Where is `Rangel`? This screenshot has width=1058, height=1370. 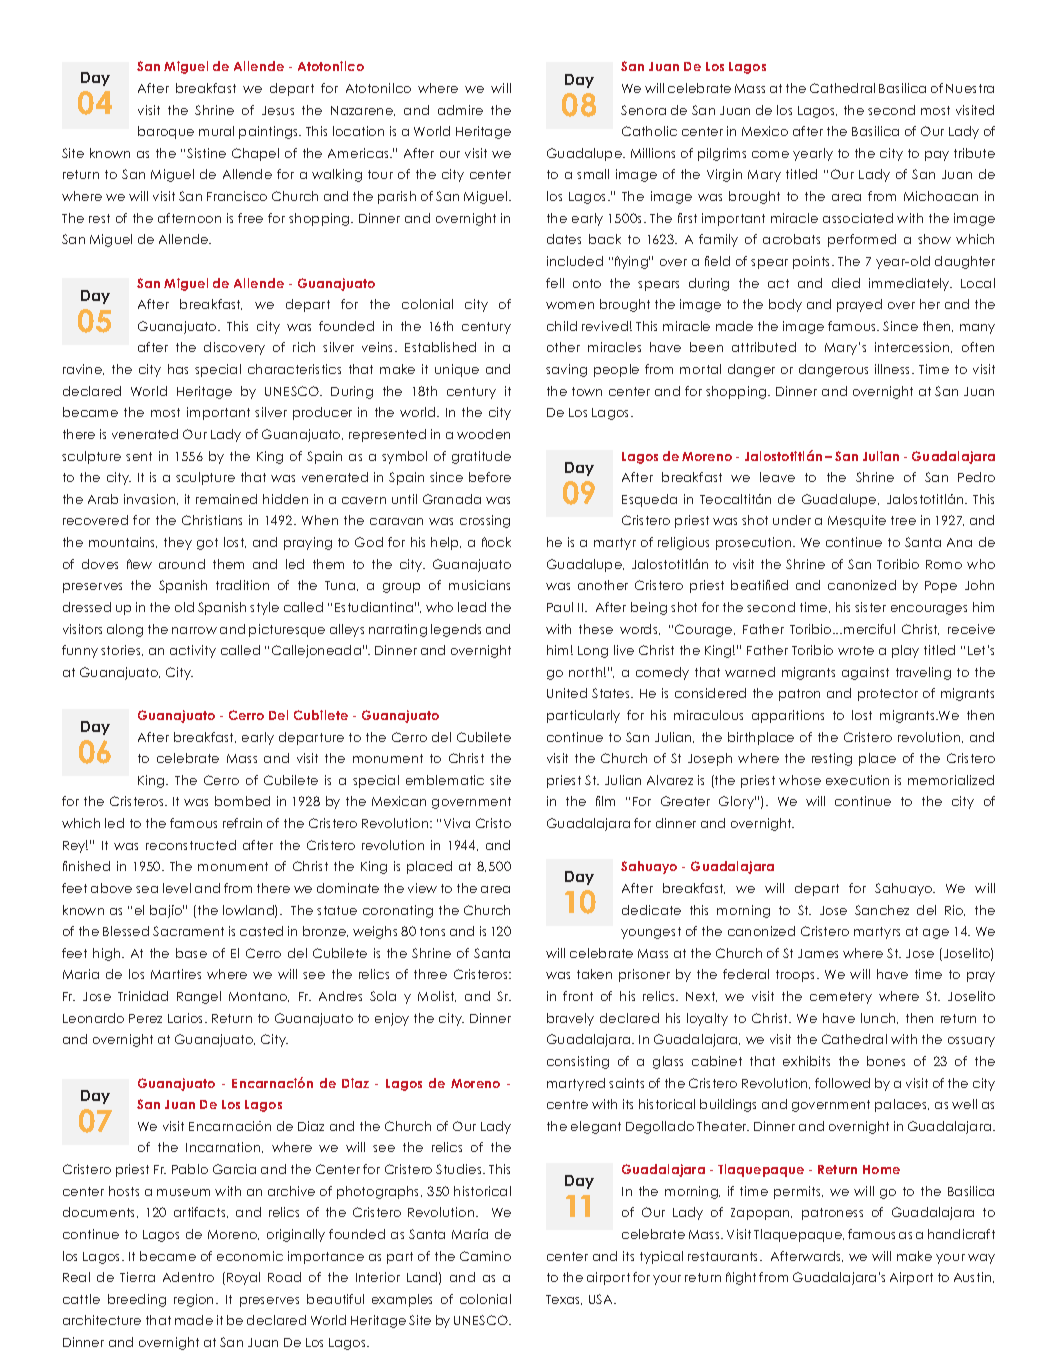 Rangel is located at coordinates (199, 997).
